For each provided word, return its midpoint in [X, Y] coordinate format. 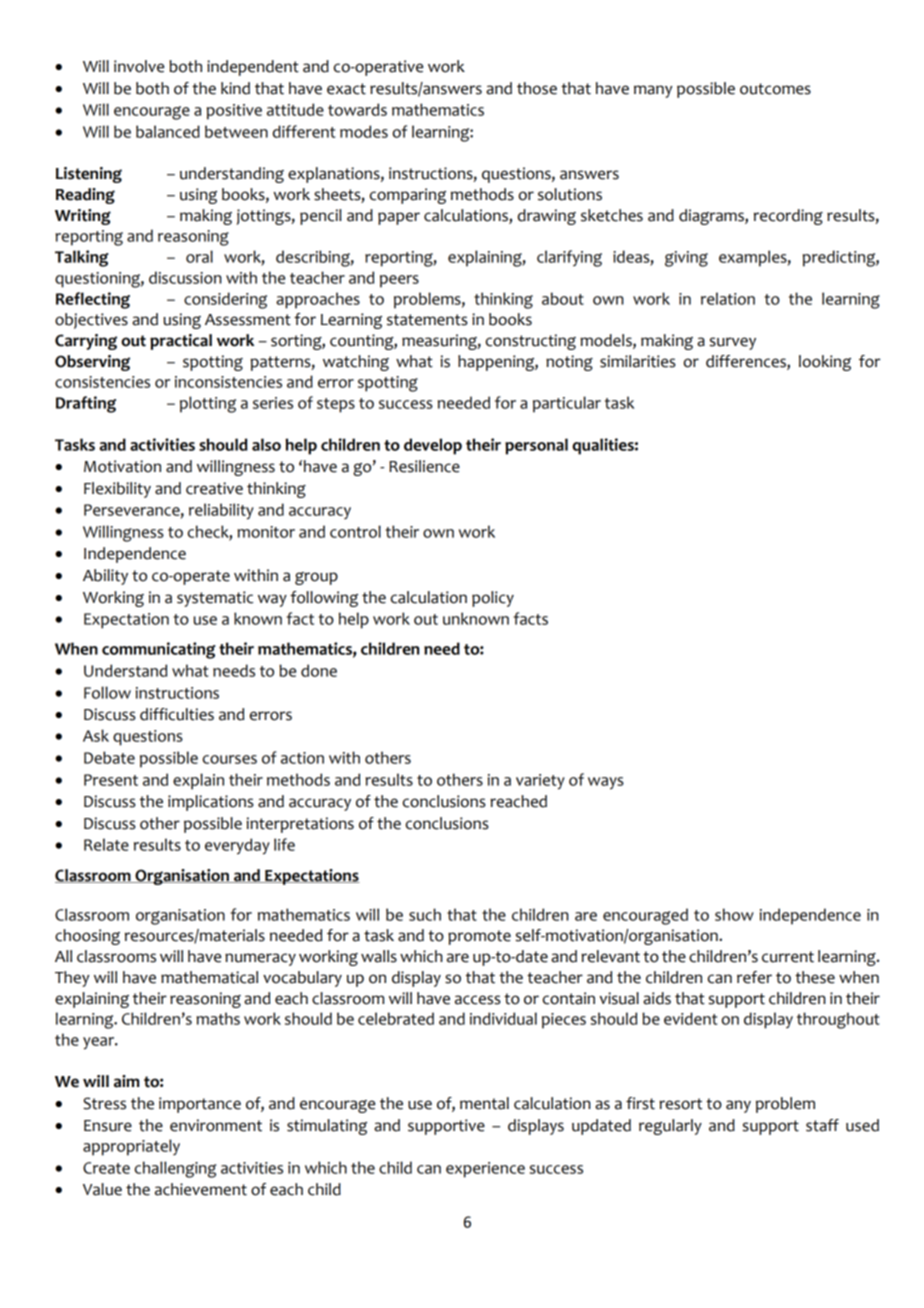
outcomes [775, 89]
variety [540, 782]
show [734, 914]
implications [211, 803]
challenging [175, 1169]
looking [825, 363]
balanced [168, 131]
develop [433, 446]
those [537, 88]
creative [214, 488]
